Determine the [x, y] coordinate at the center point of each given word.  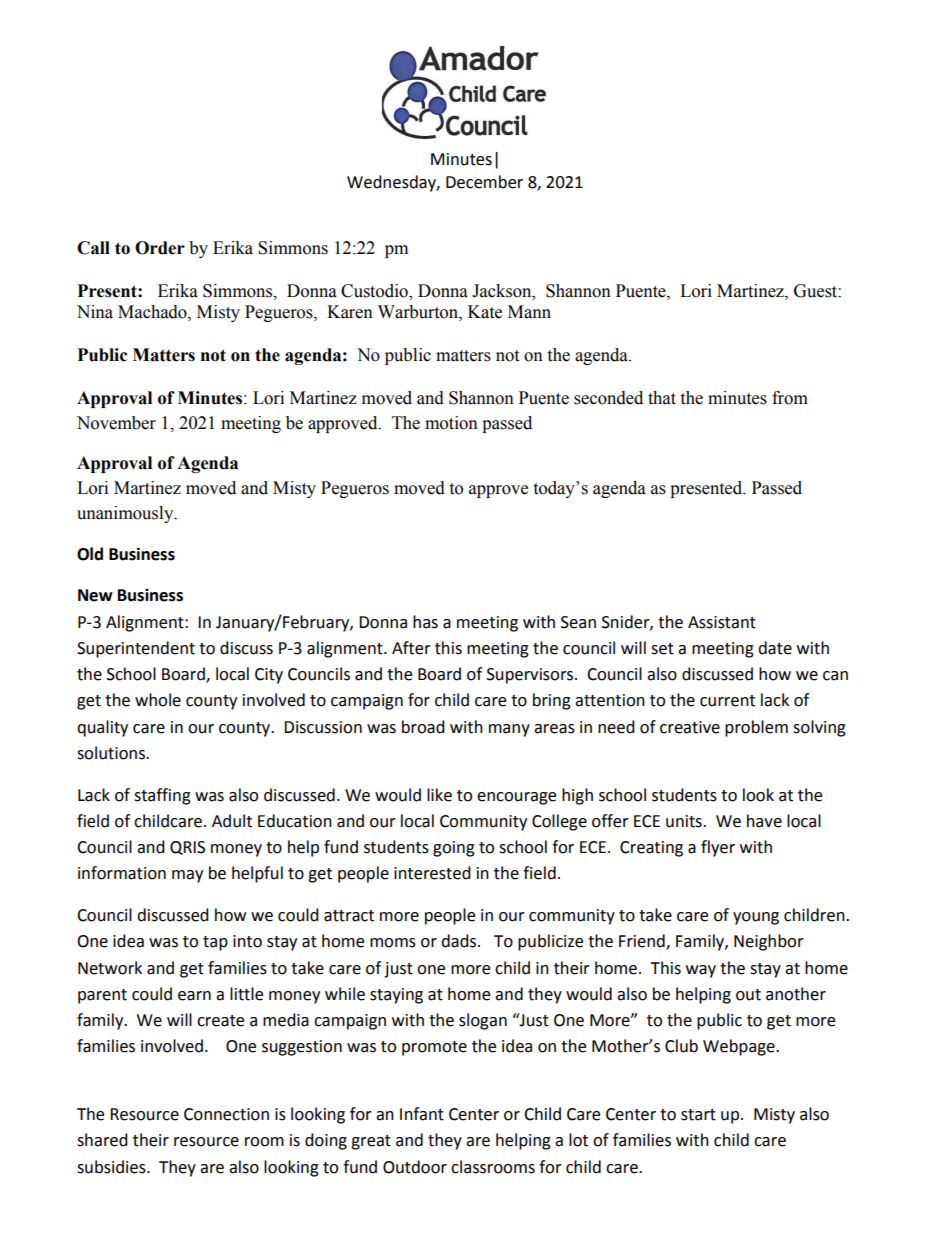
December [484, 182]
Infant [422, 1114]
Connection [226, 1114]
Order [160, 248]
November [116, 423]
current [727, 701]
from [790, 398]
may [187, 876]
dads [460, 941]
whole [158, 700]
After [411, 648]
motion [451, 423]
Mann [529, 312]
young [756, 918]
